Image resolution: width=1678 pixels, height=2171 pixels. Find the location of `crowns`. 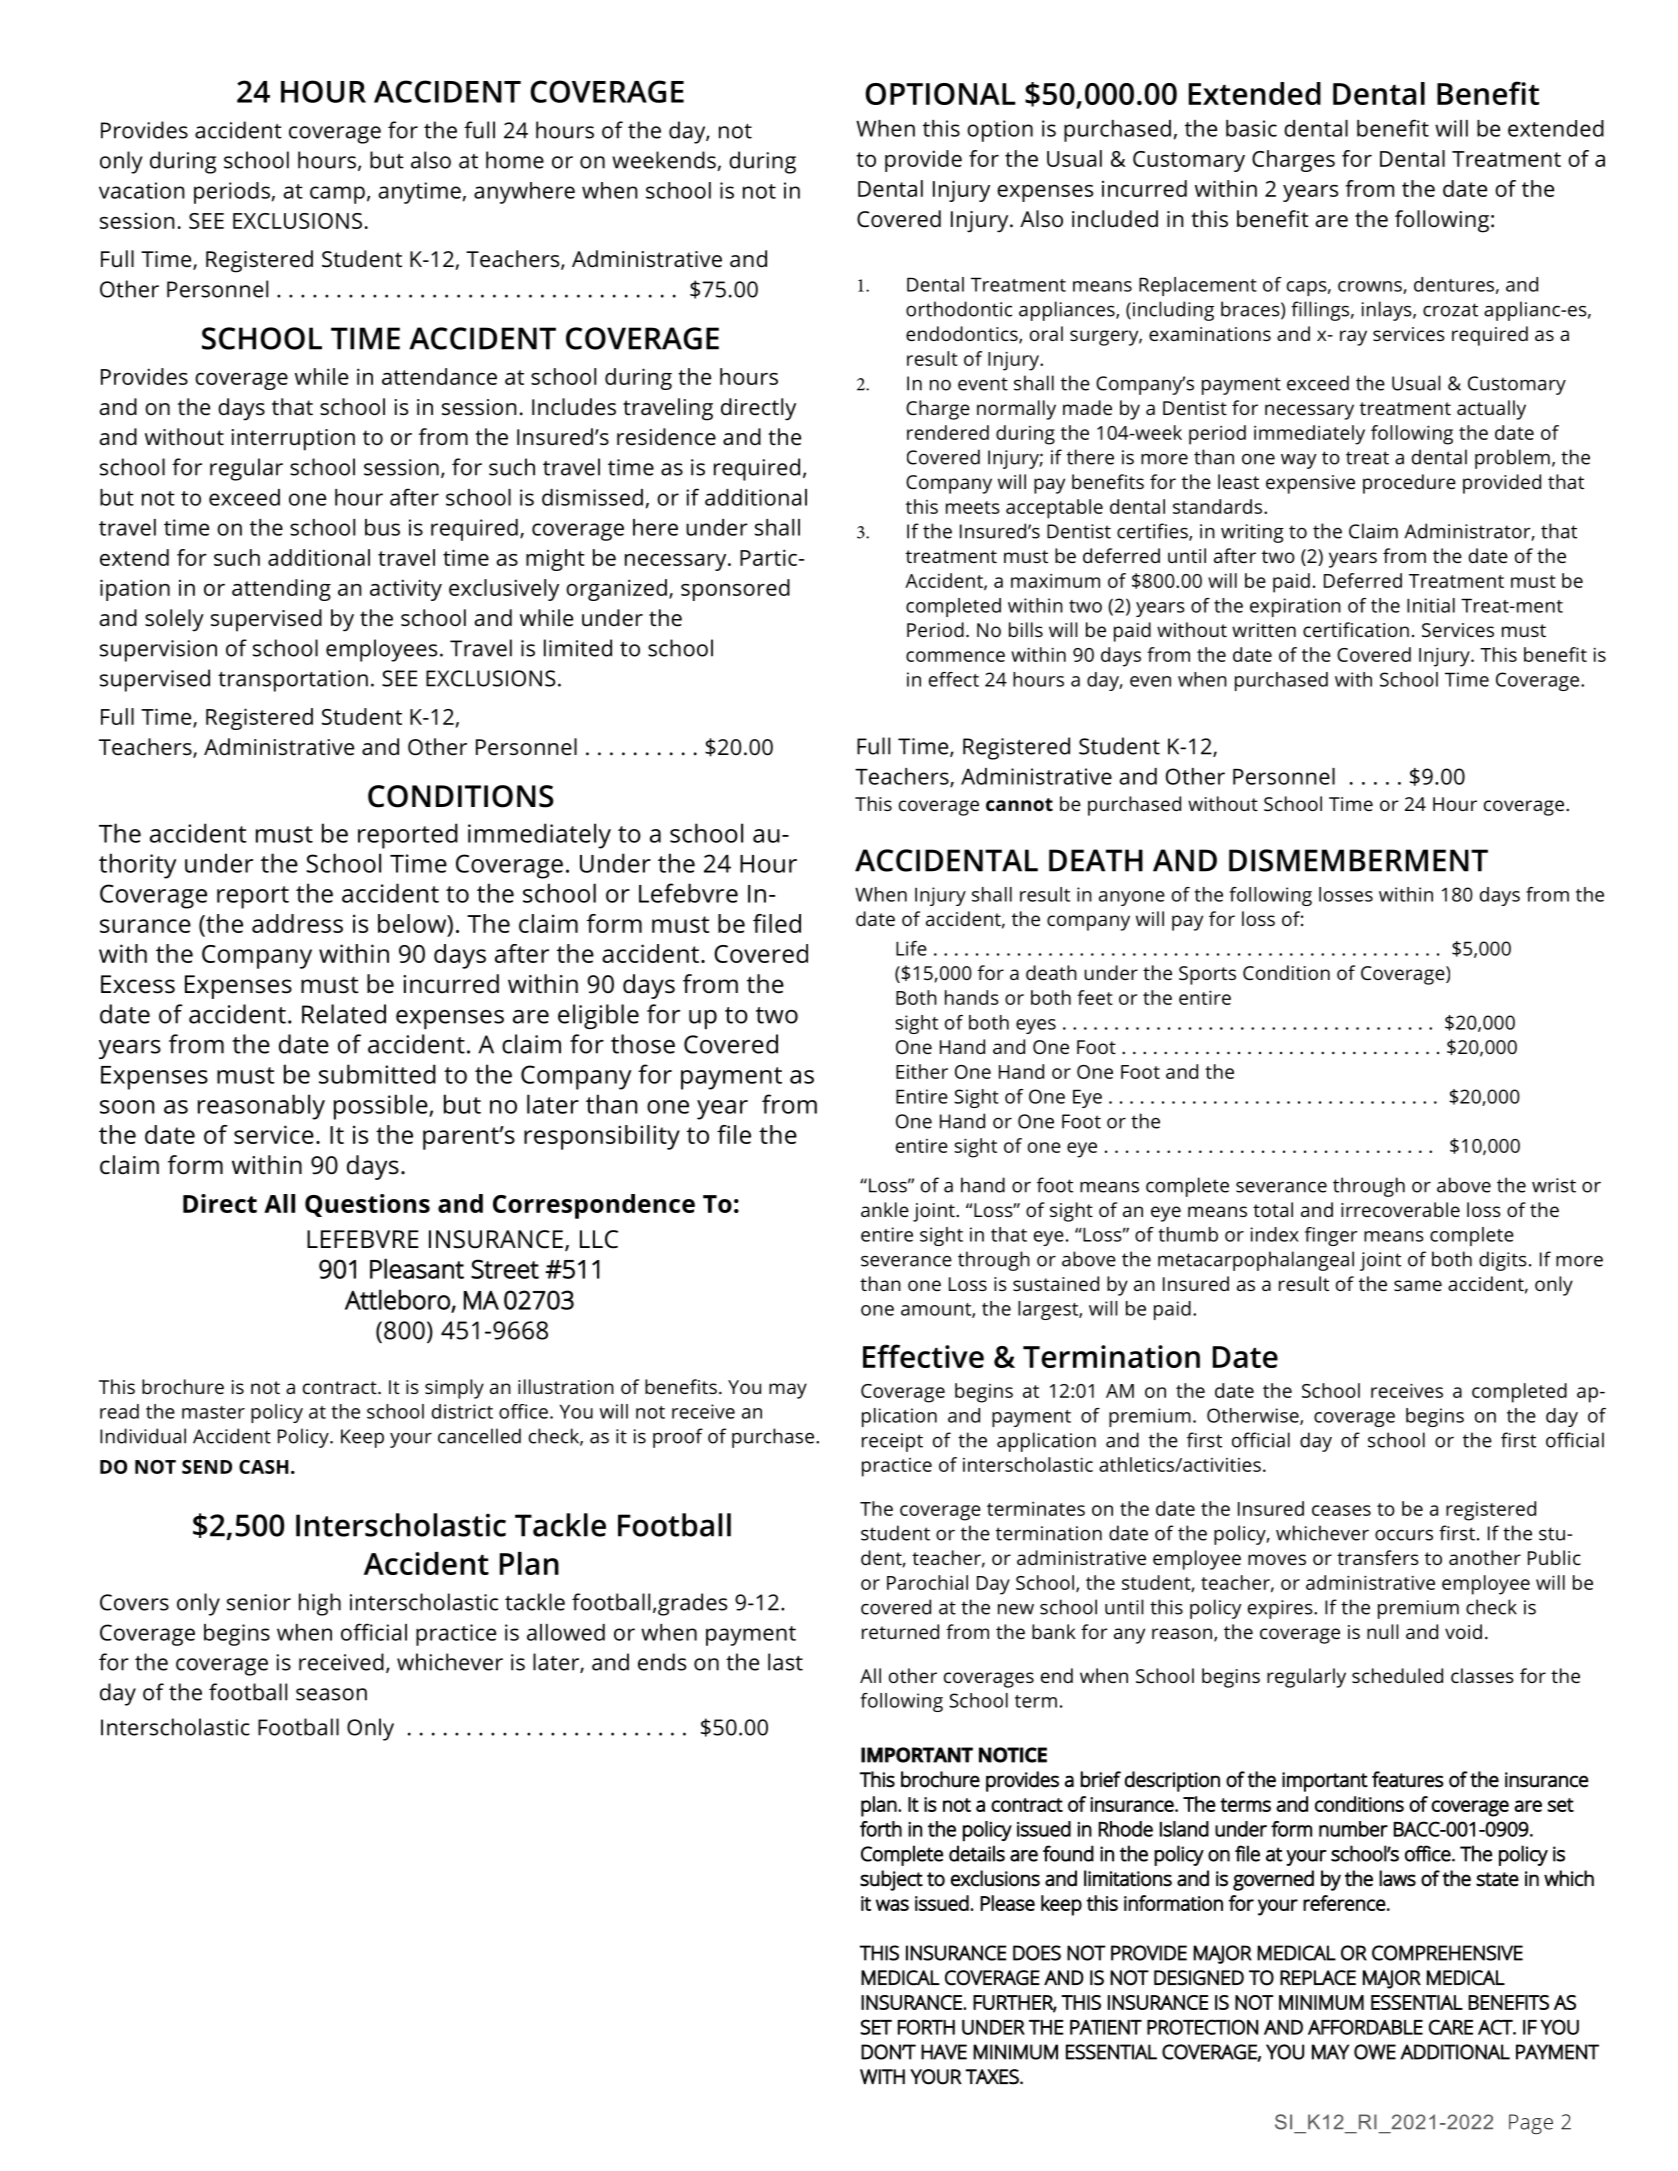

crowns is located at coordinates (1371, 287).
